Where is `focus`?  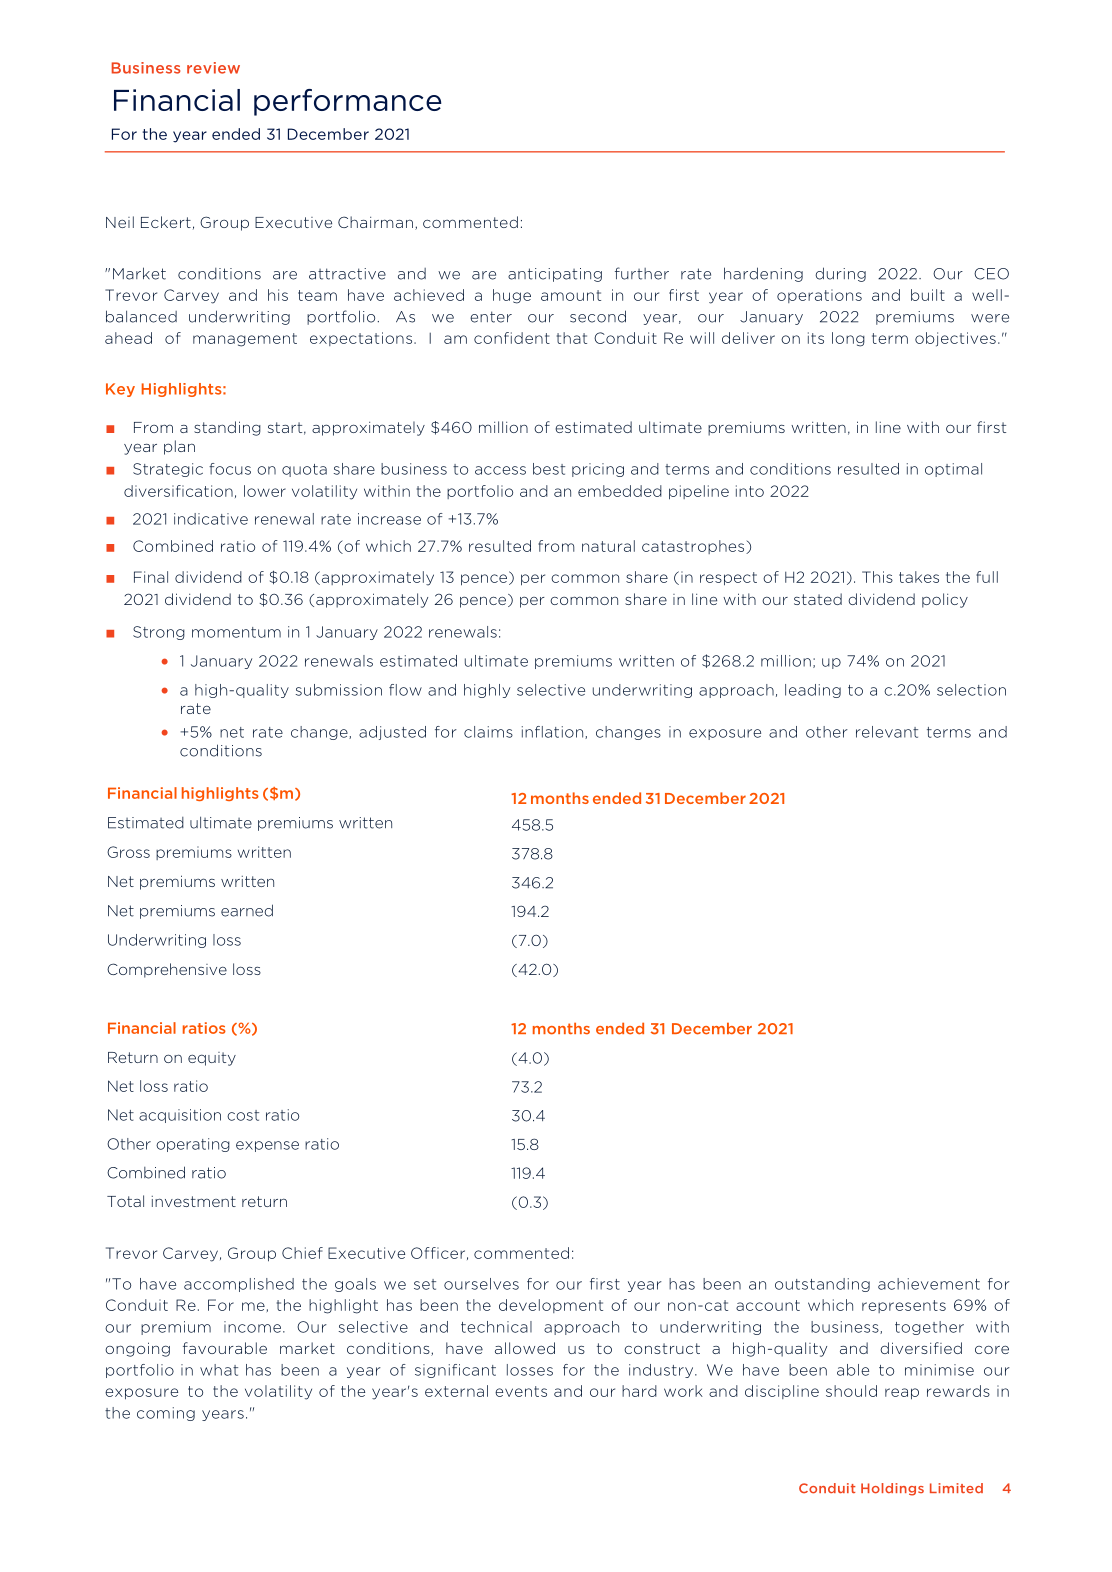
focus is located at coordinates (230, 469).
